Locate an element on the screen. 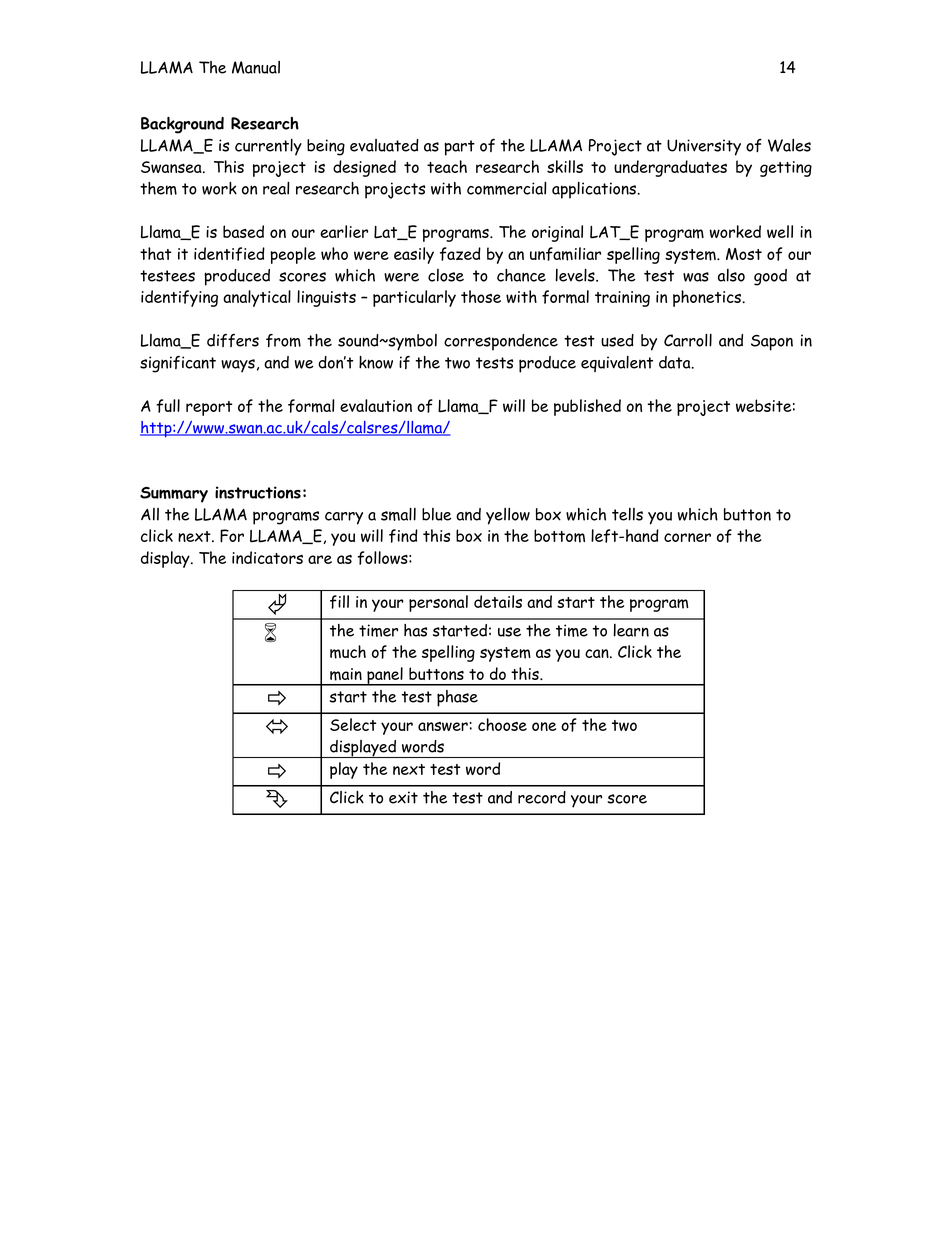  exit is located at coordinates (403, 797).
